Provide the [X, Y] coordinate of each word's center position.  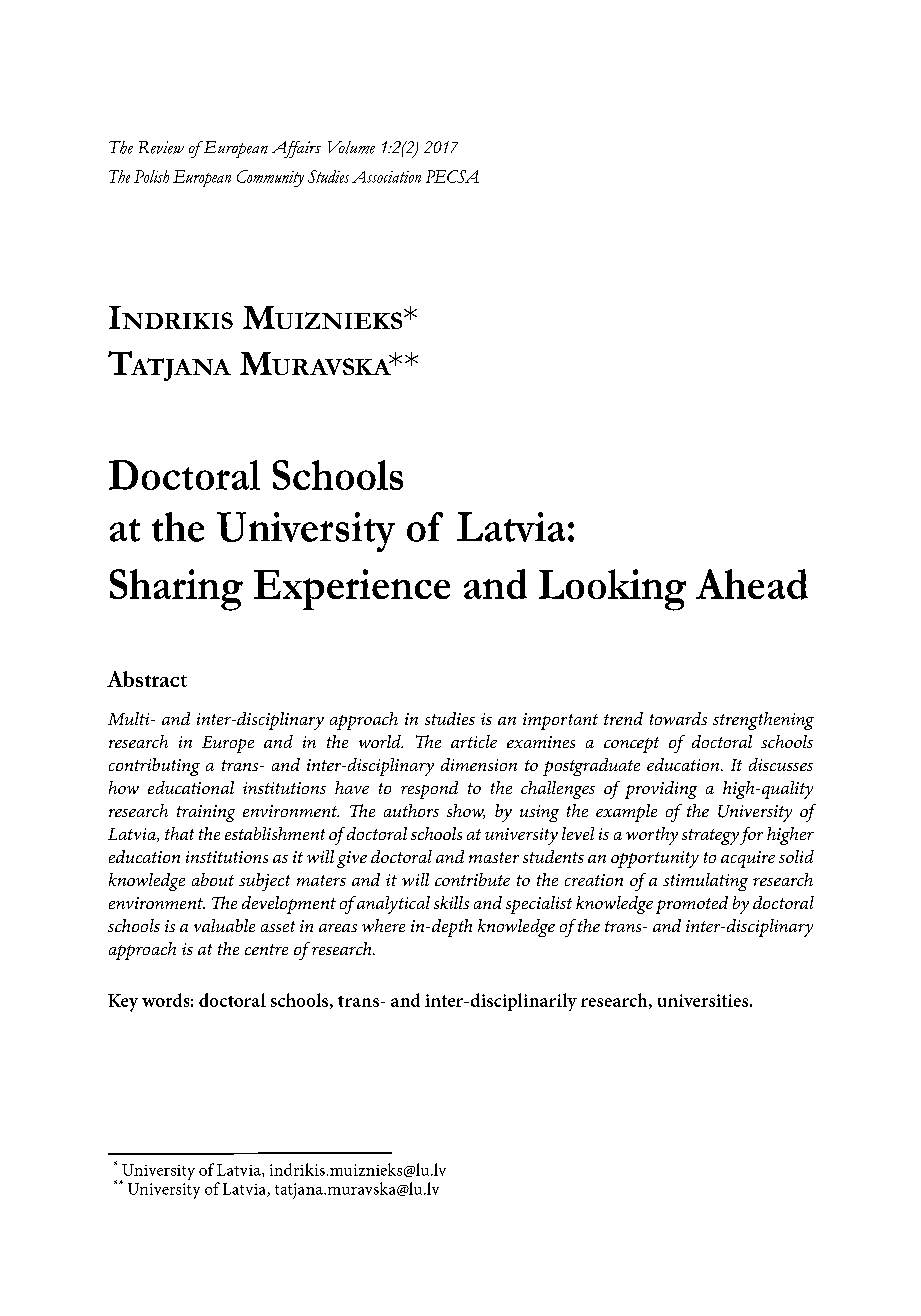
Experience [352, 589]
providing [661, 790]
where [383, 925]
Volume [351, 147]
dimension [479, 764]
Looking [612, 590]
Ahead [752, 584]
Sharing [176, 590]
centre [266, 949]
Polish [151, 176]
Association [386, 177]
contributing [154, 767]
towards [678, 718]
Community [270, 178]
